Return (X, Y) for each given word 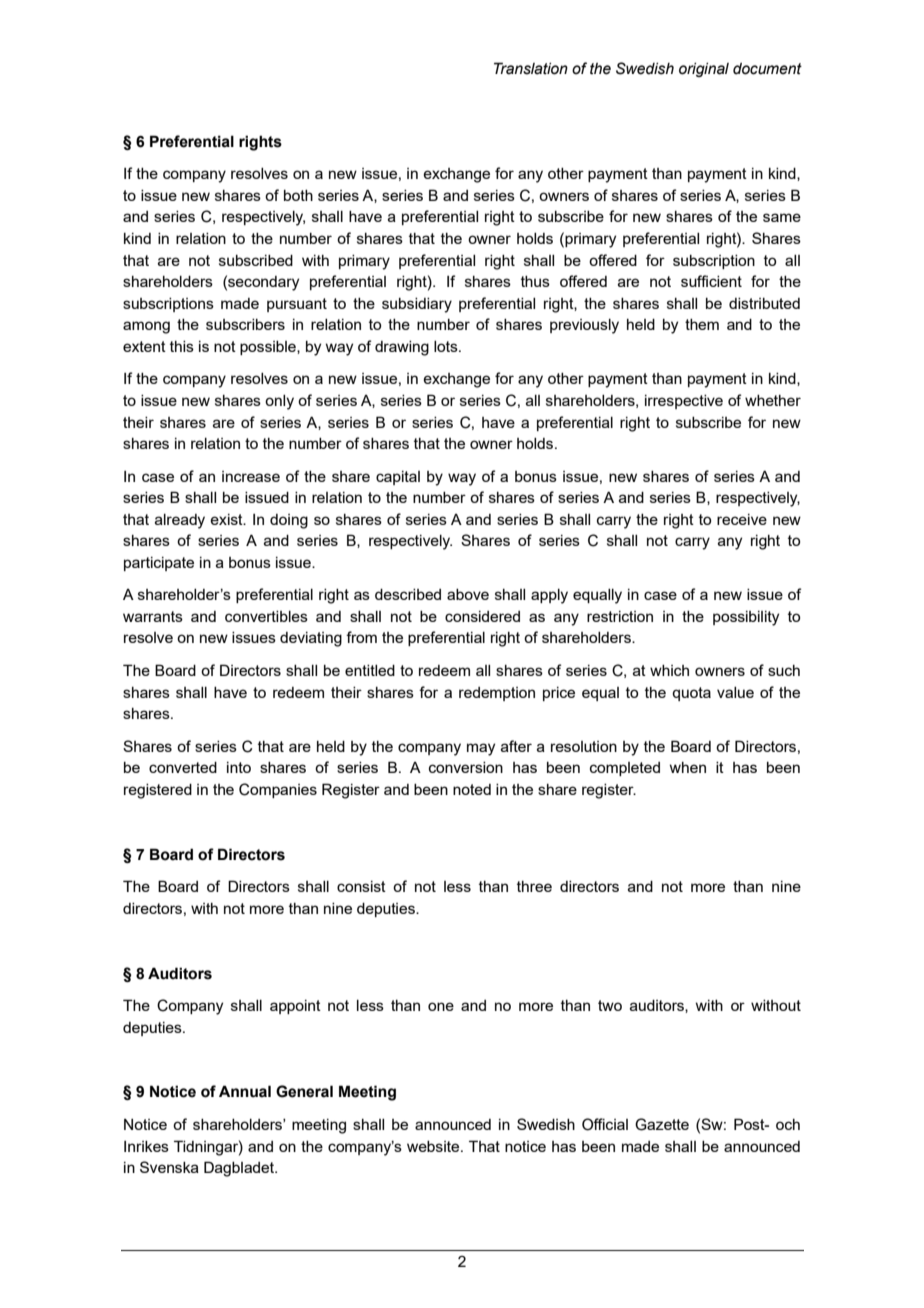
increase (251, 476)
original (704, 70)
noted (472, 789)
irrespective (684, 402)
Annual (245, 1091)
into (239, 767)
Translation (531, 68)
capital (398, 478)
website (434, 1146)
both (298, 195)
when (688, 767)
